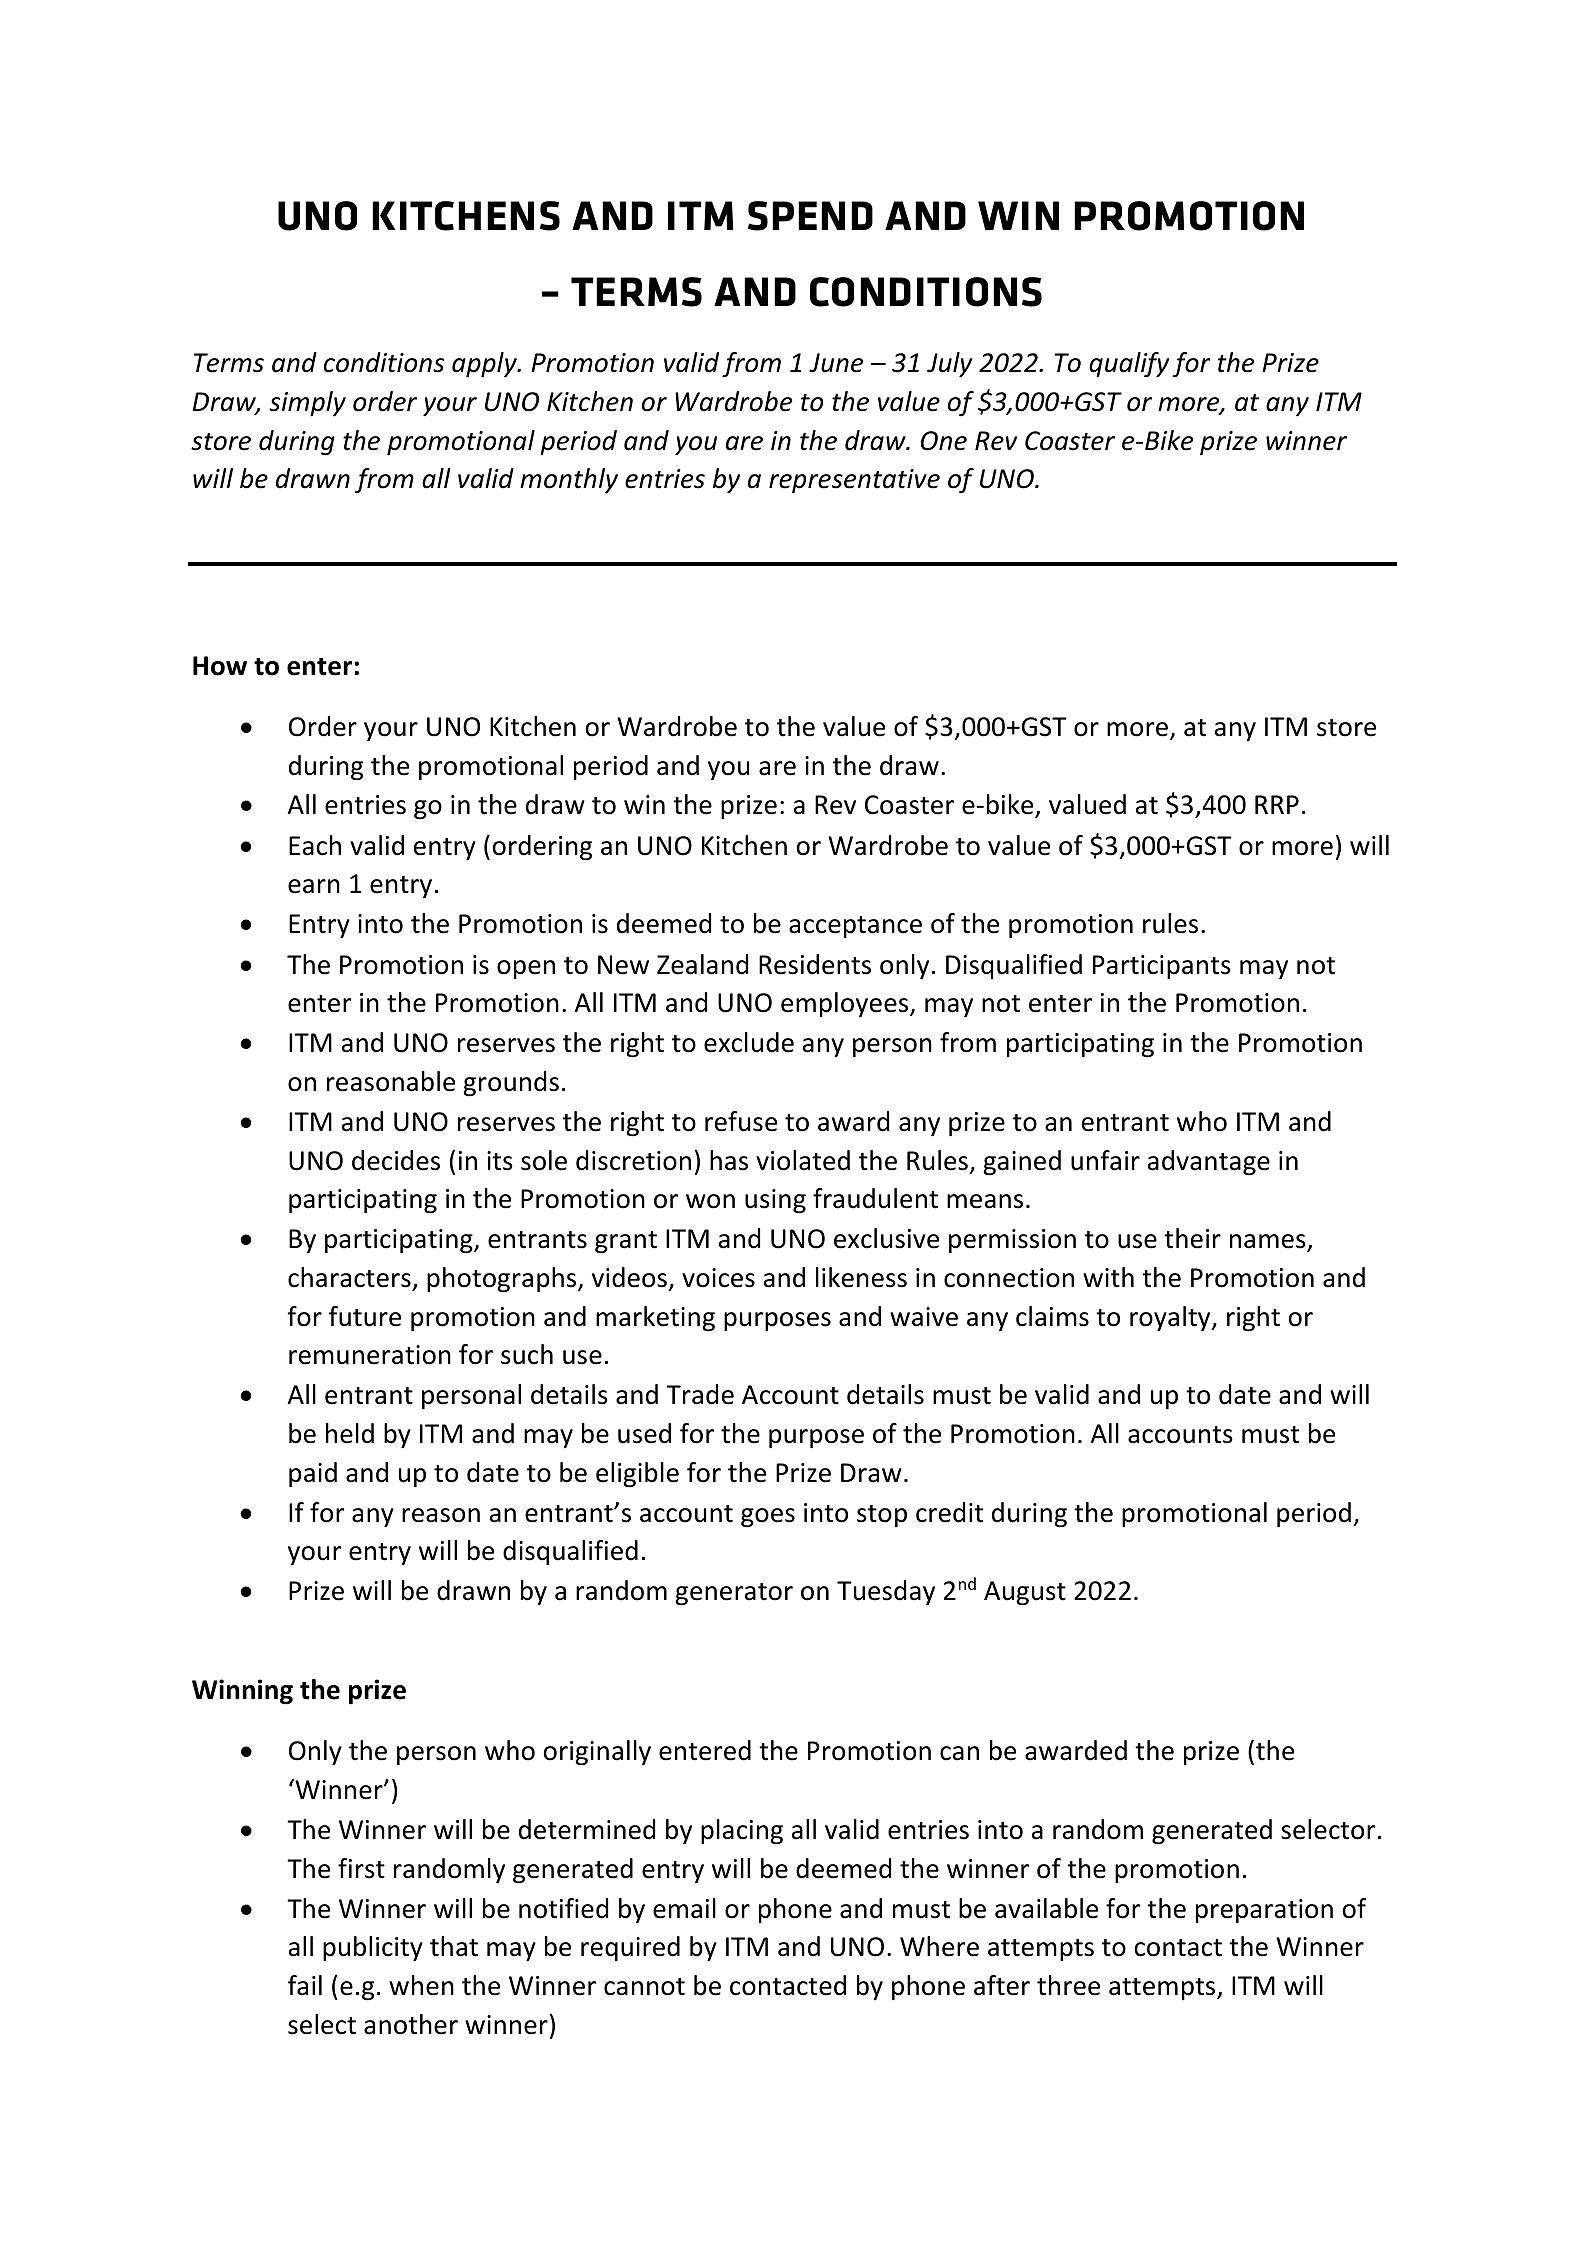 The width and height of the document is (1585, 2242). What do you see at coordinates (396, 1160) in the document?
I see `decides` at bounding box center [396, 1160].
